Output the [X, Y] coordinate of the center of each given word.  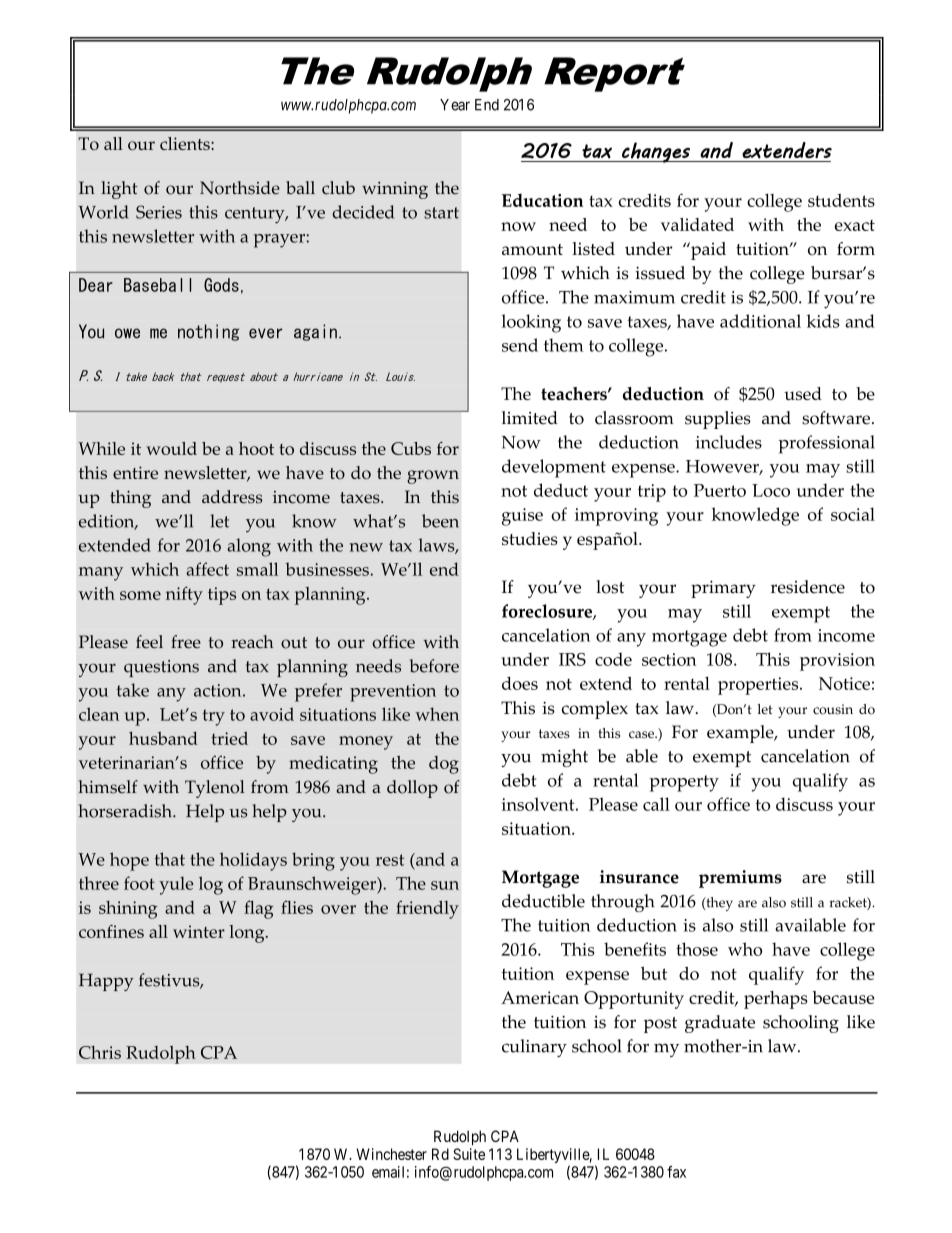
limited [530, 418]
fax [676, 1172]
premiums [740, 879]
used [803, 393]
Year [455, 105]
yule [176, 885]
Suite [469, 1154]
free [186, 642]
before [434, 666]
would [171, 448]
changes [656, 152]
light [119, 190]
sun [445, 885]
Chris [100, 1052]
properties [759, 686]
